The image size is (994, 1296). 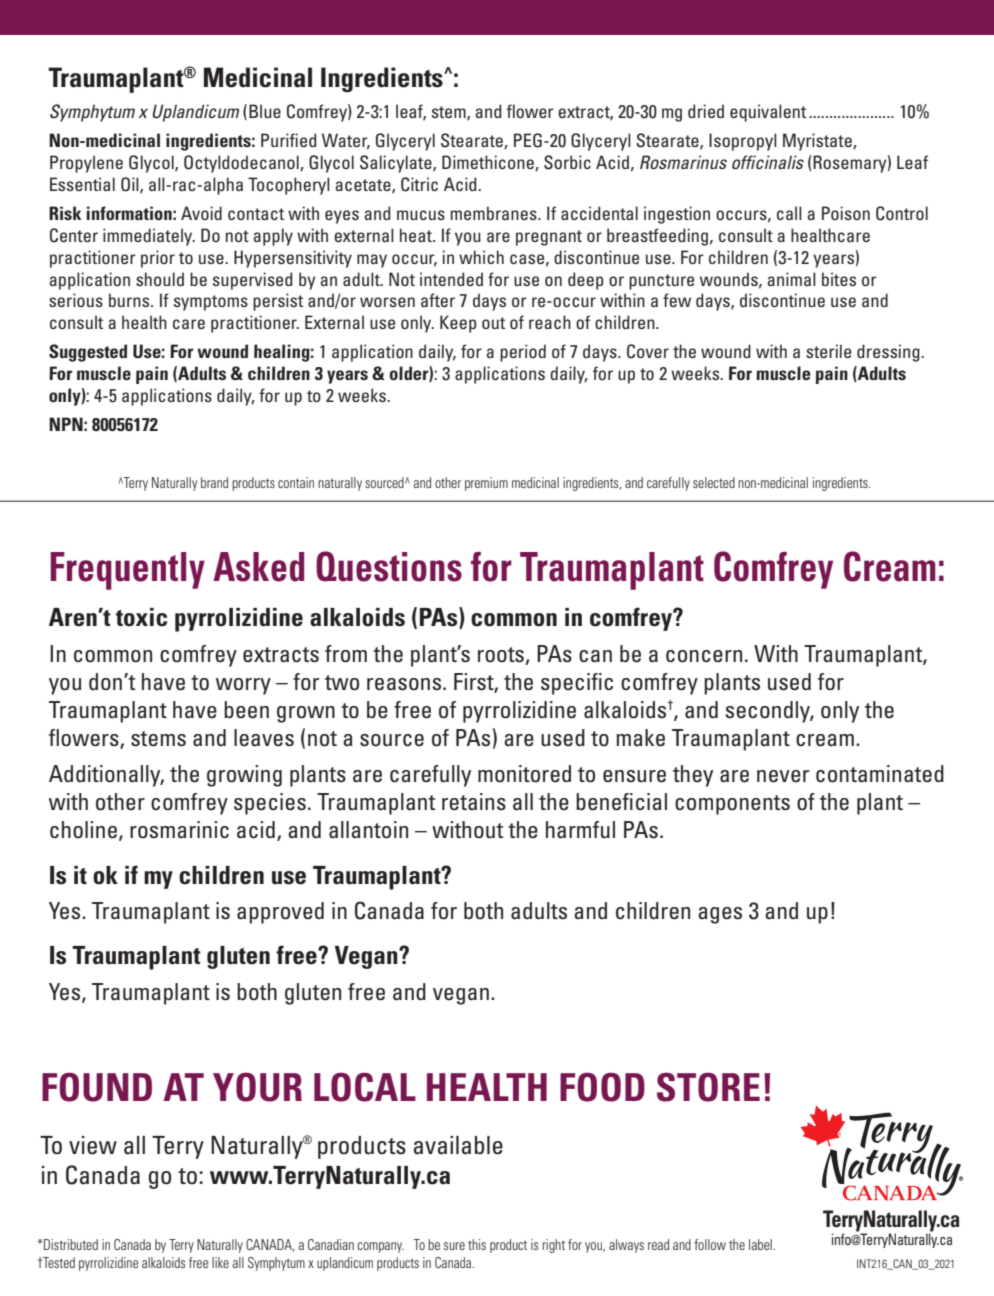 What do you see at coordinates (761, 1244) in the screenshot?
I see `label` at bounding box center [761, 1244].
